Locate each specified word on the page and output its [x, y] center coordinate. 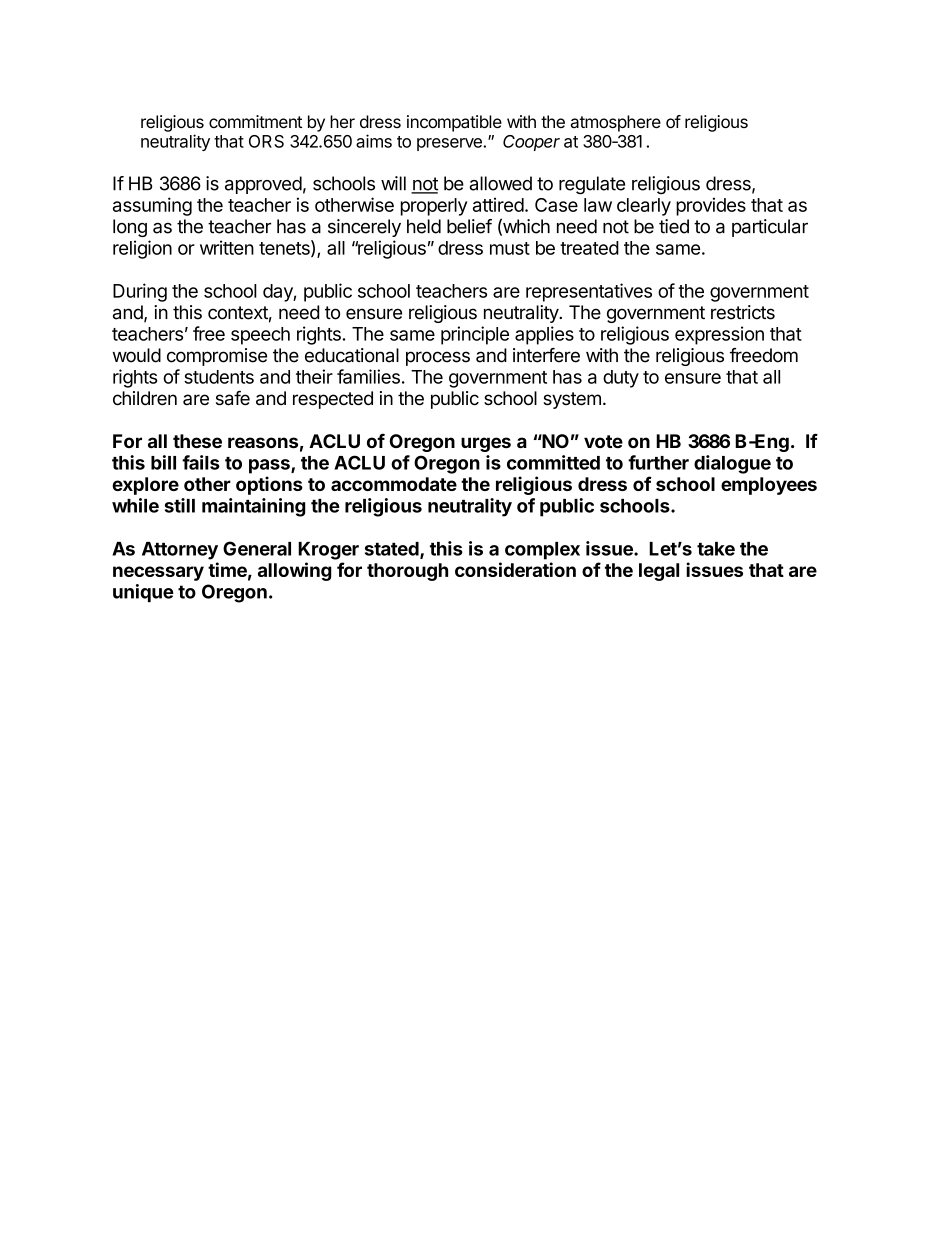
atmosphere [616, 123]
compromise [217, 357]
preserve [450, 144]
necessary [158, 573]
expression [719, 335]
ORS [266, 141]
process [438, 358]
